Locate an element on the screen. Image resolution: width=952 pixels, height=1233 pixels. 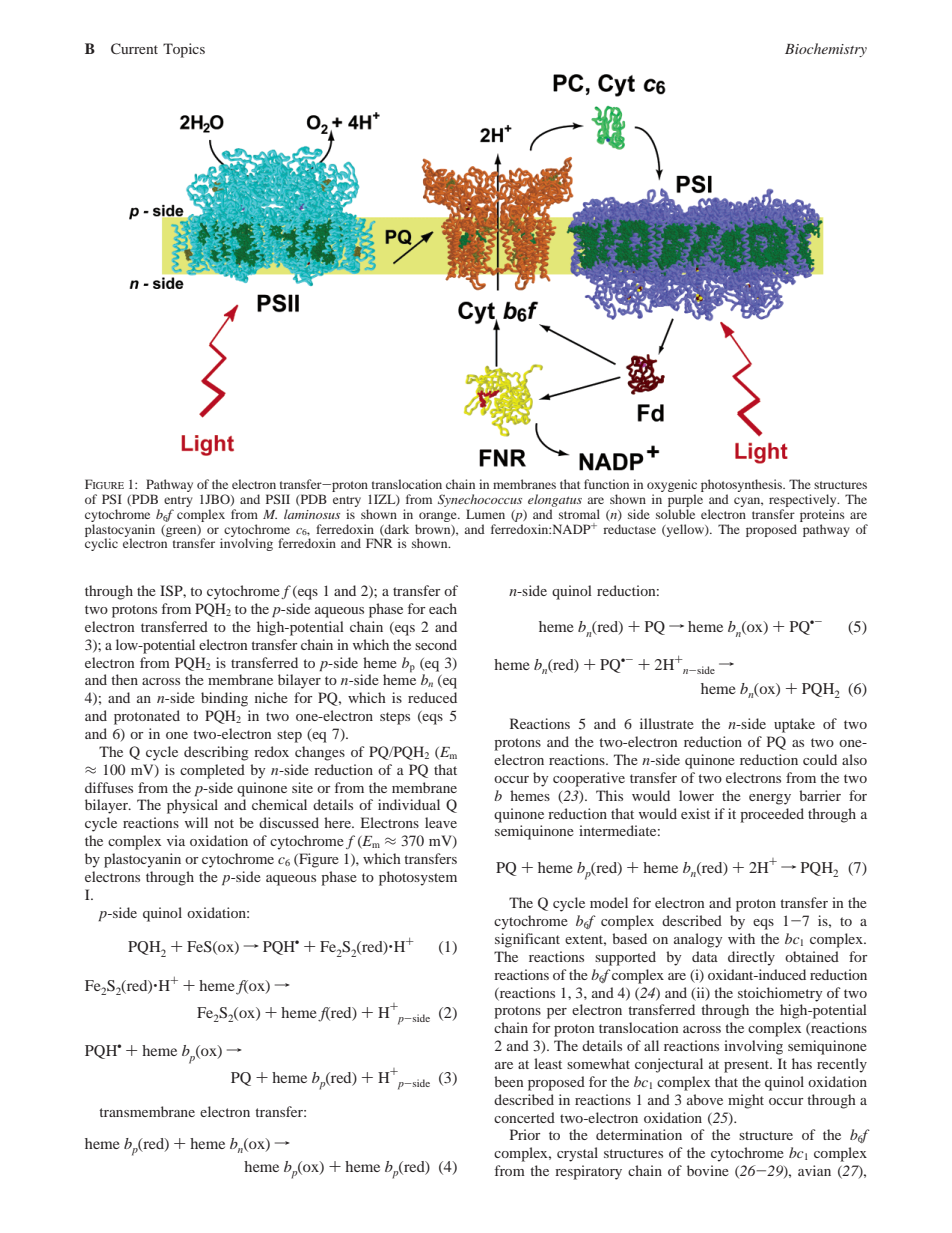
dark is located at coordinates (396, 530).
